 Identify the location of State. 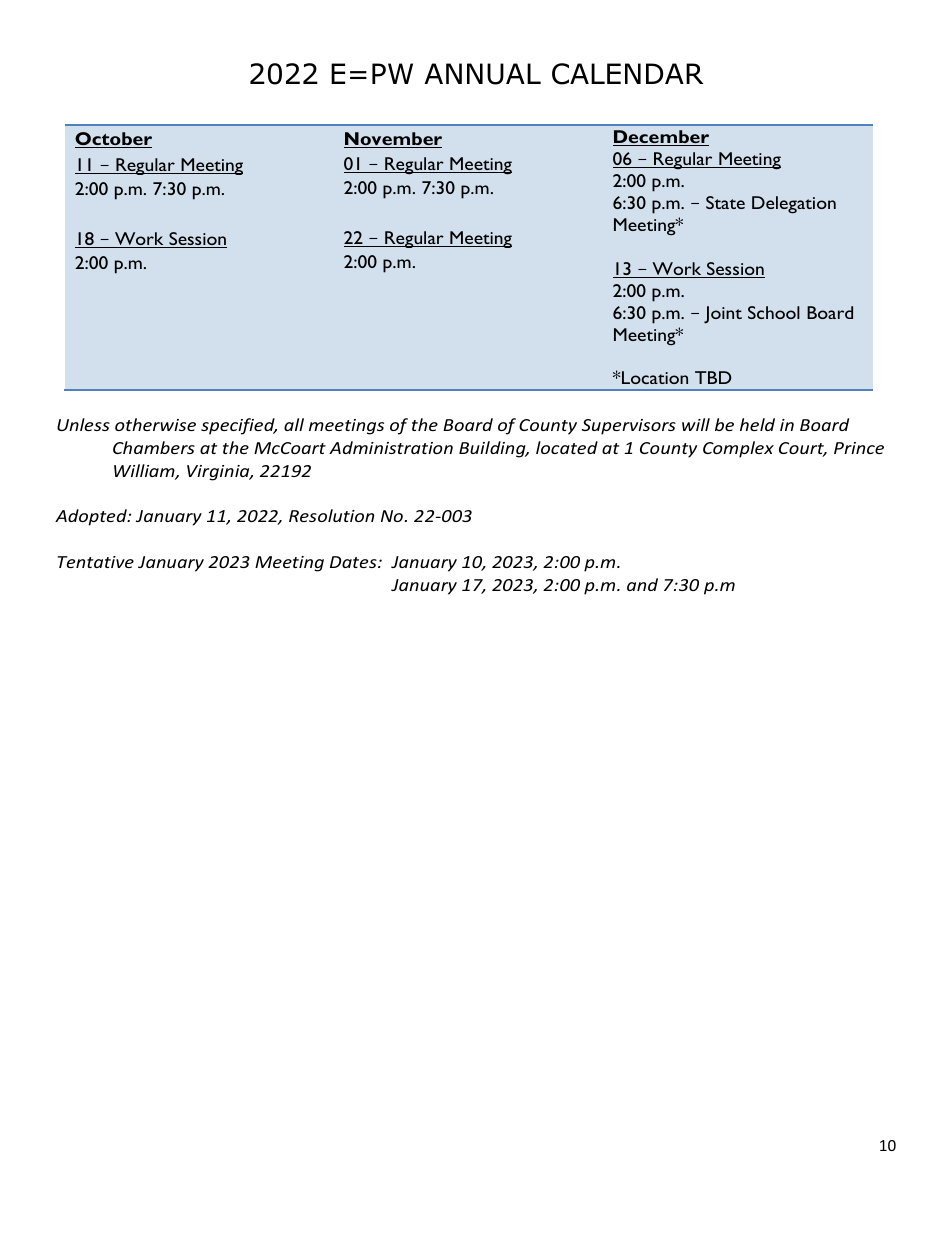
(725, 202).
